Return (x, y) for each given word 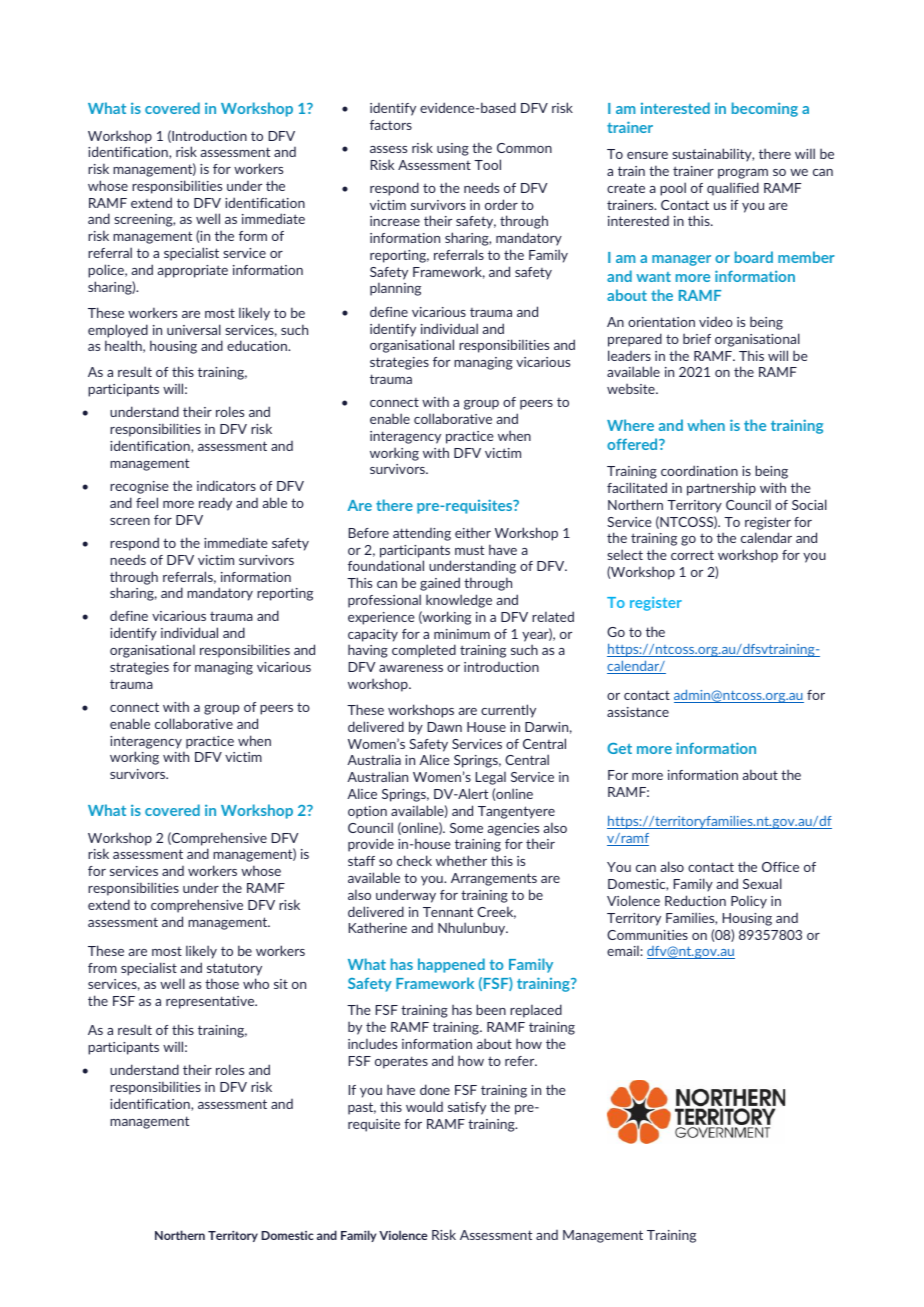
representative (211, 1002)
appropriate (192, 271)
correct (692, 555)
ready (215, 504)
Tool (487, 164)
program (743, 174)
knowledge (459, 601)
